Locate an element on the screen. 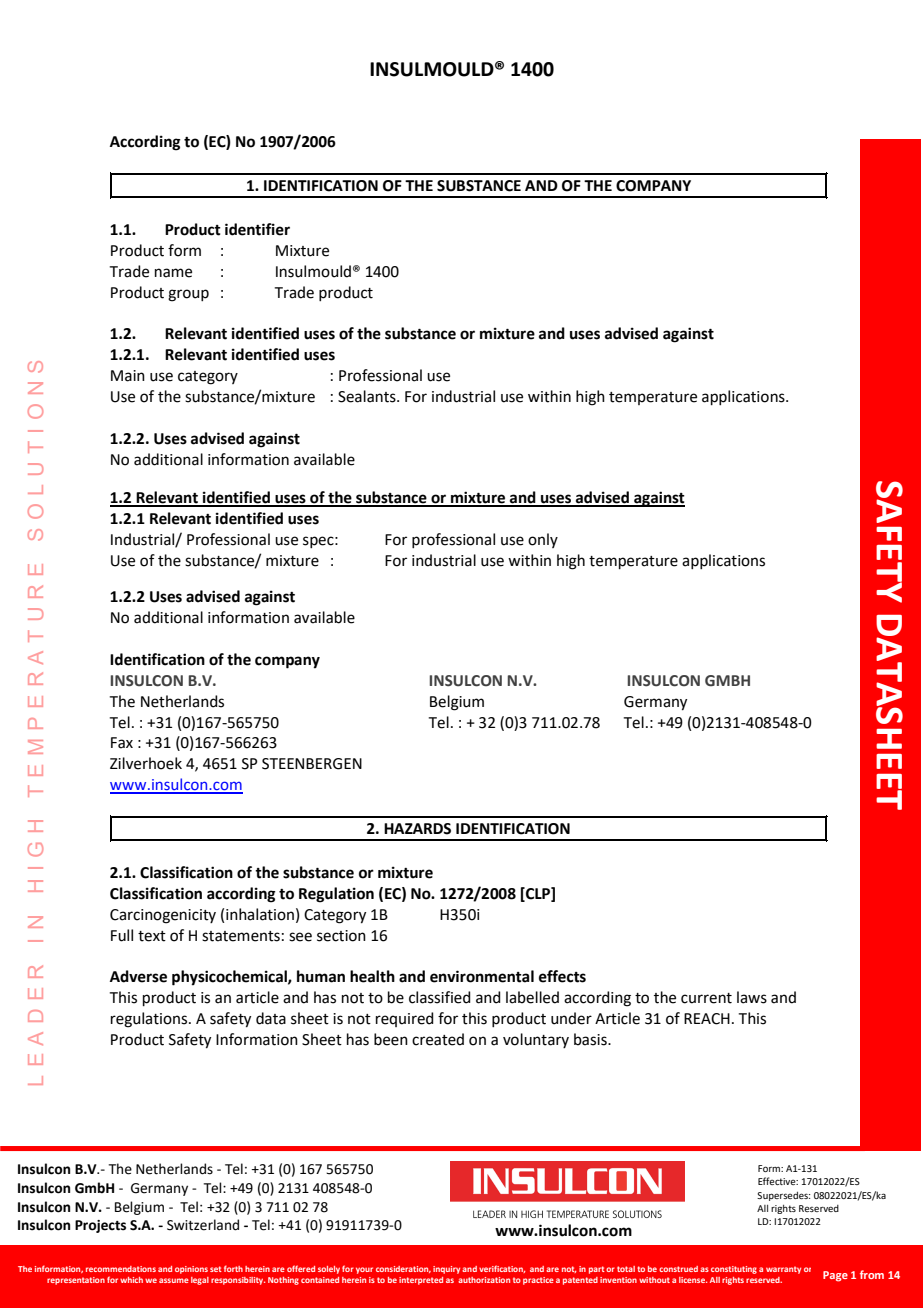 The width and height of the screenshot is (924, 1308). REACH is located at coordinates (707, 1019).
